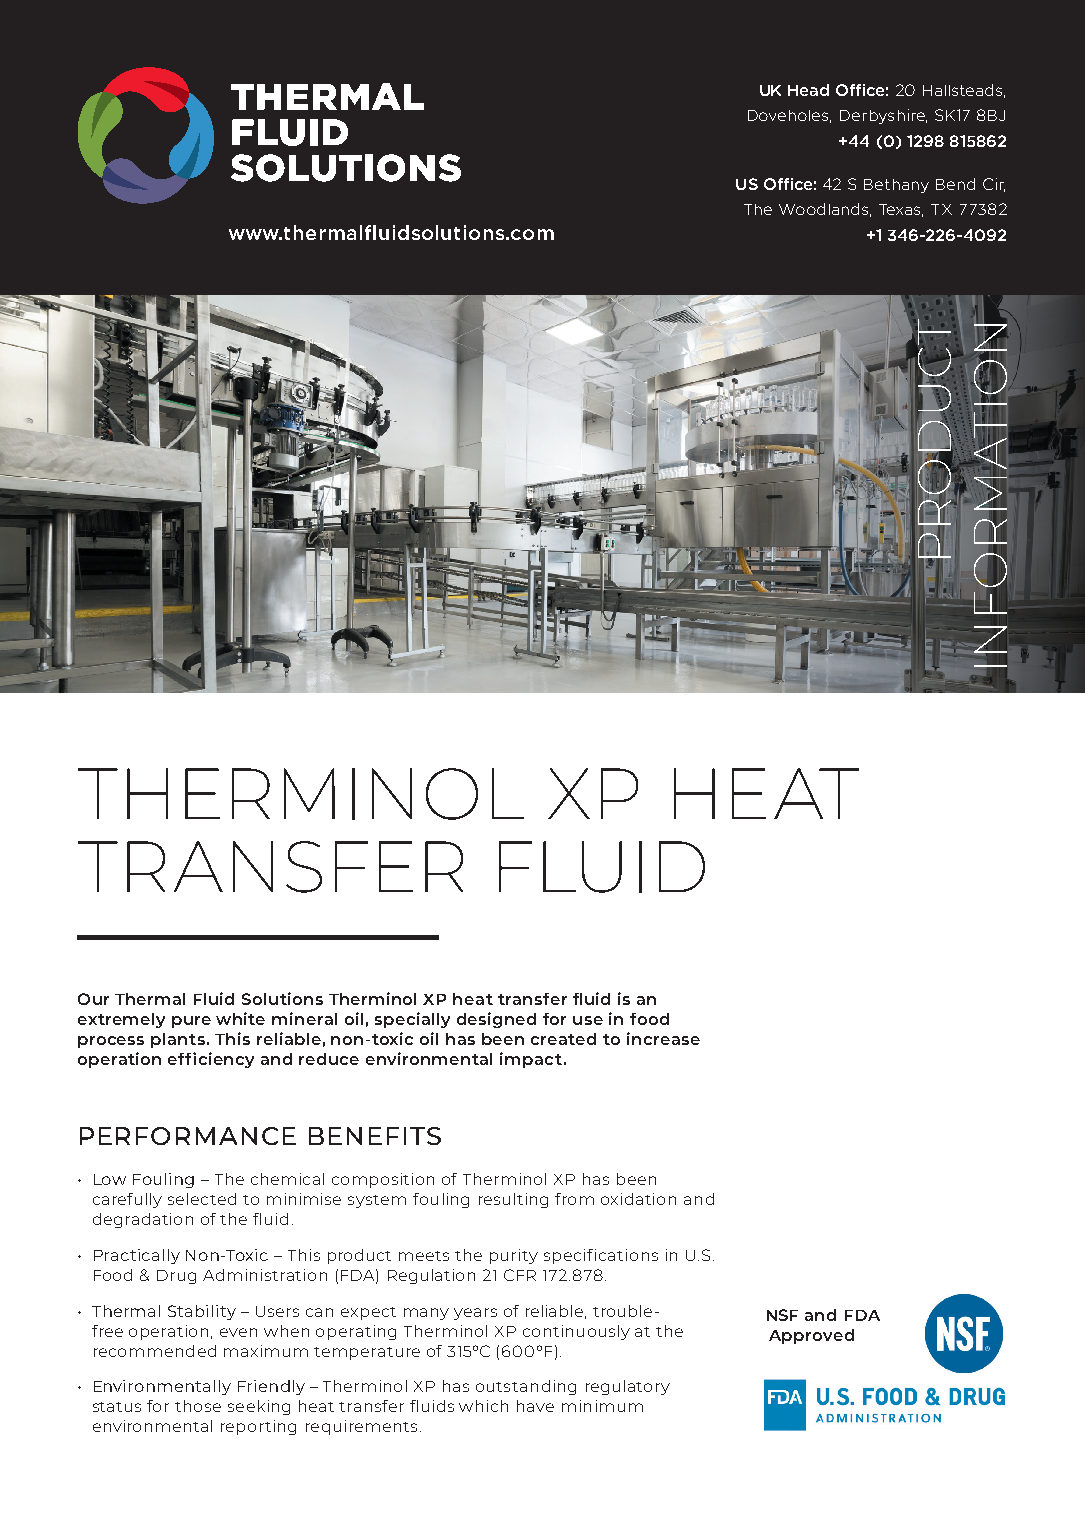  Describe the element at coordinates (663, 1038) in the screenshot. I see `increase` at that location.
